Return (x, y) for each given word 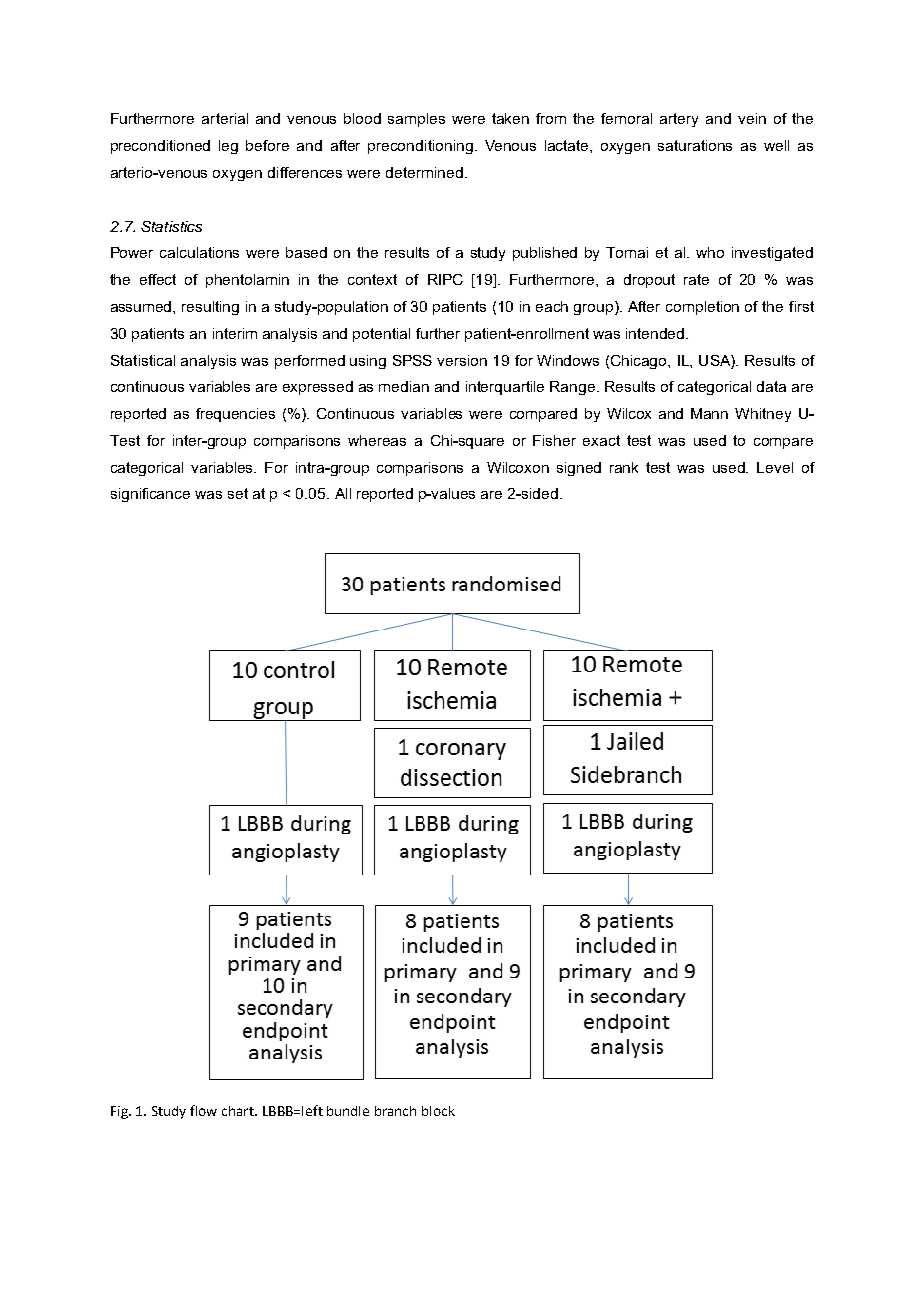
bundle (348, 1111)
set (238, 493)
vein (752, 118)
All (343, 493)
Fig (120, 1112)
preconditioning (420, 147)
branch (395, 1111)
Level (775, 467)
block (438, 1111)
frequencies (235, 415)
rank (624, 467)
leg (228, 147)
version (462, 360)
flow (203, 1110)
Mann (709, 413)
